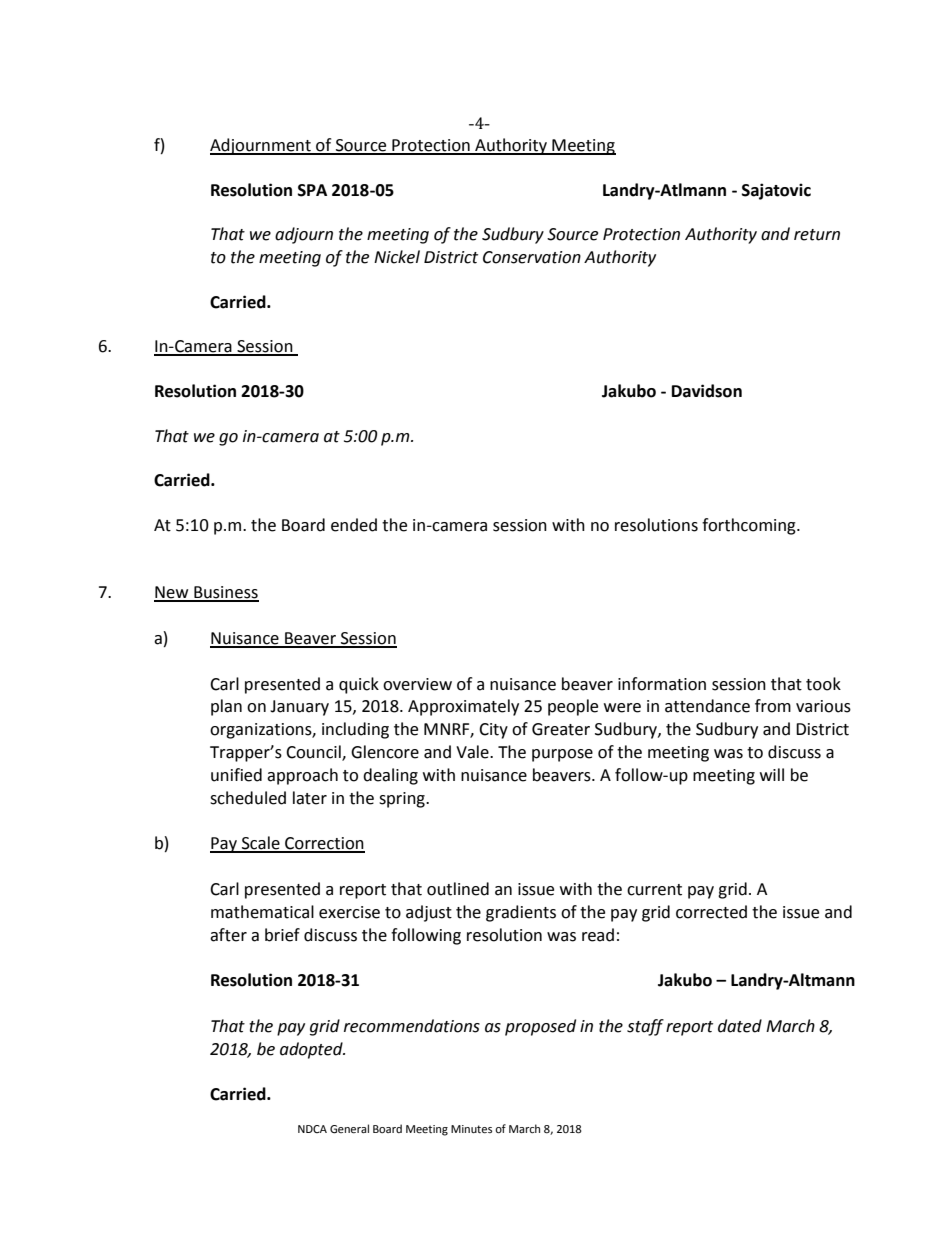 This document has width=952, height=1233. I want to click on adopted, so click(312, 1050).
